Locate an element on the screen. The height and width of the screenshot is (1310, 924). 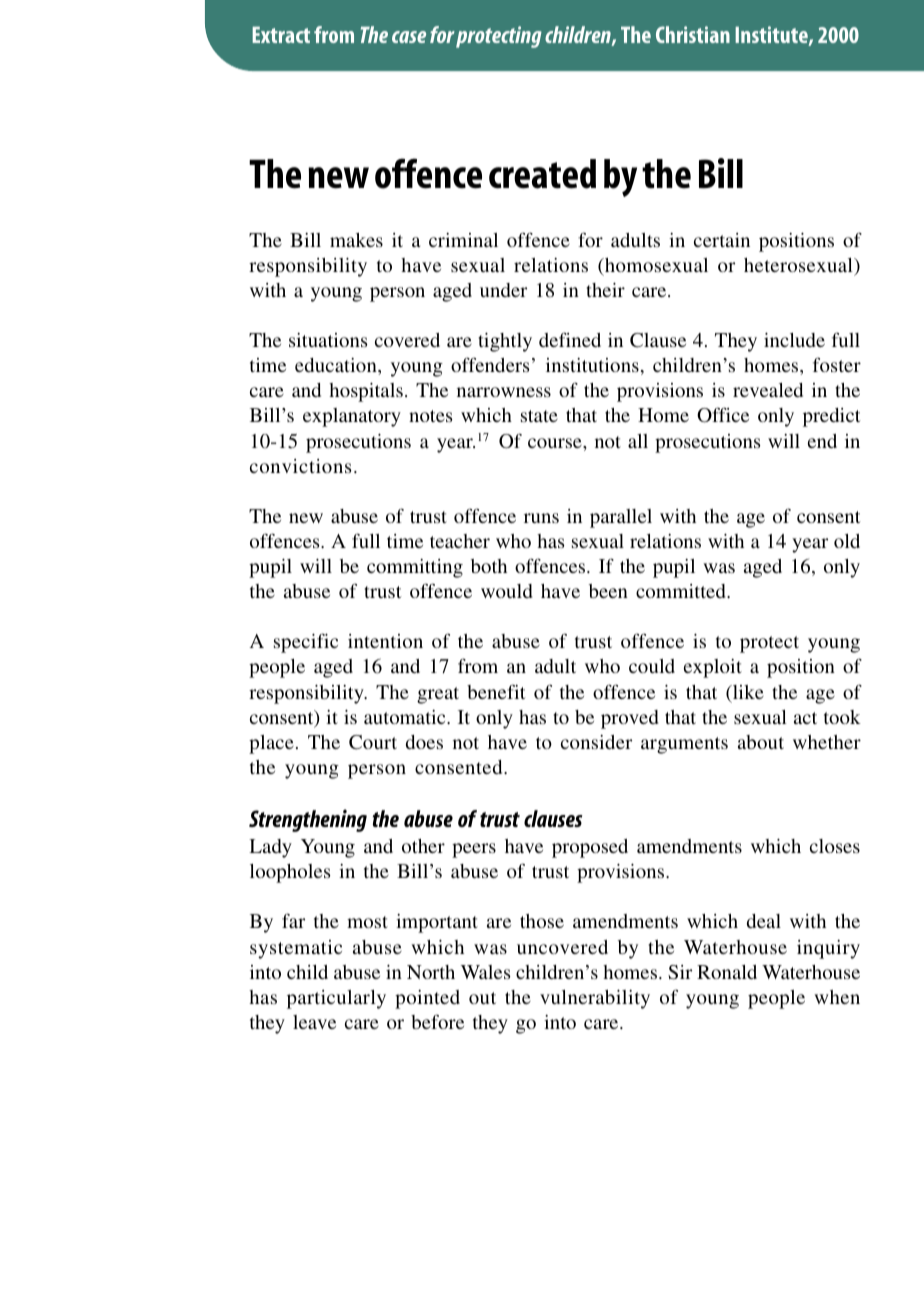
Extract is located at coordinates (281, 35).
